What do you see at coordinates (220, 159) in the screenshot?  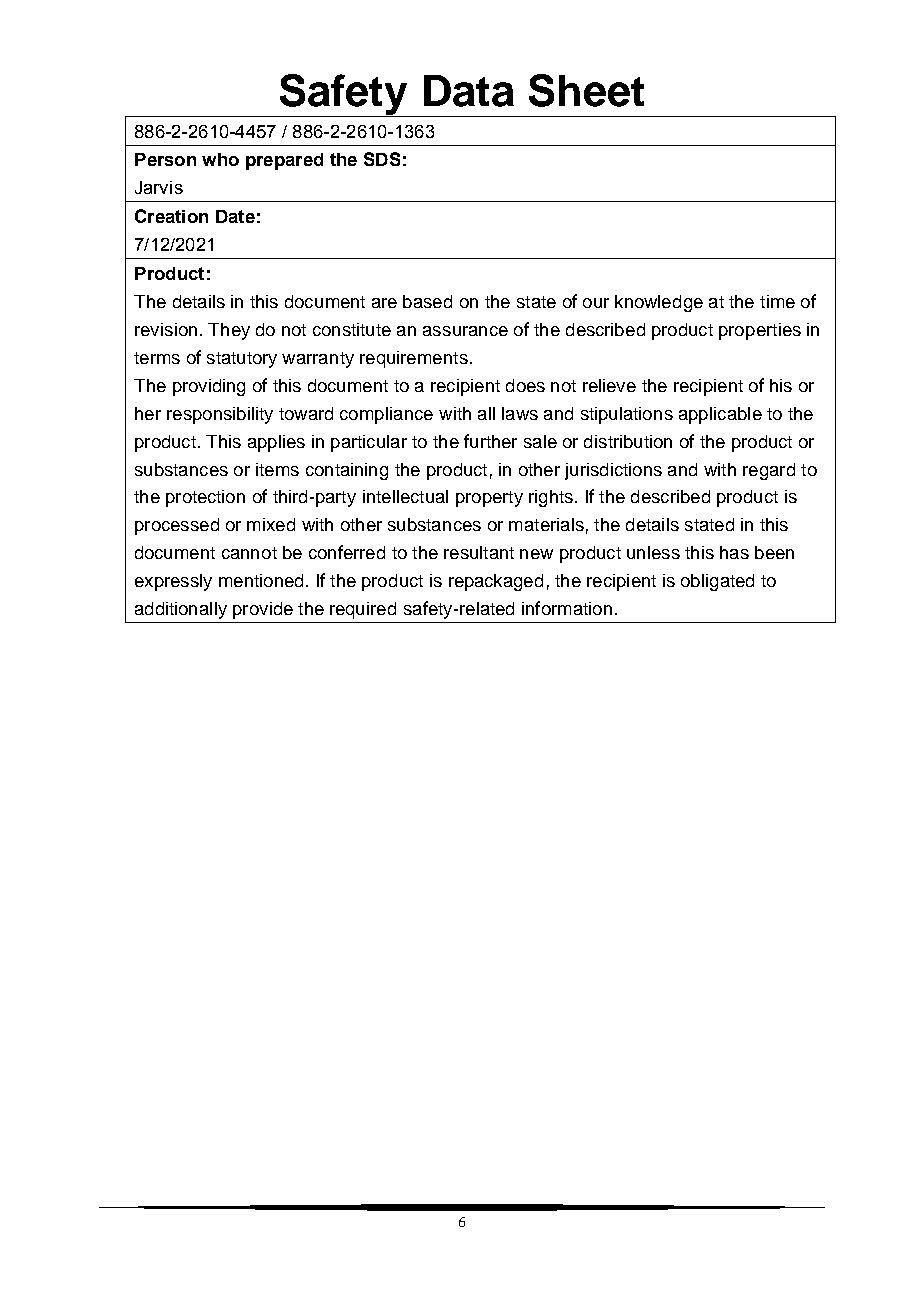 I see `who` at bounding box center [220, 159].
